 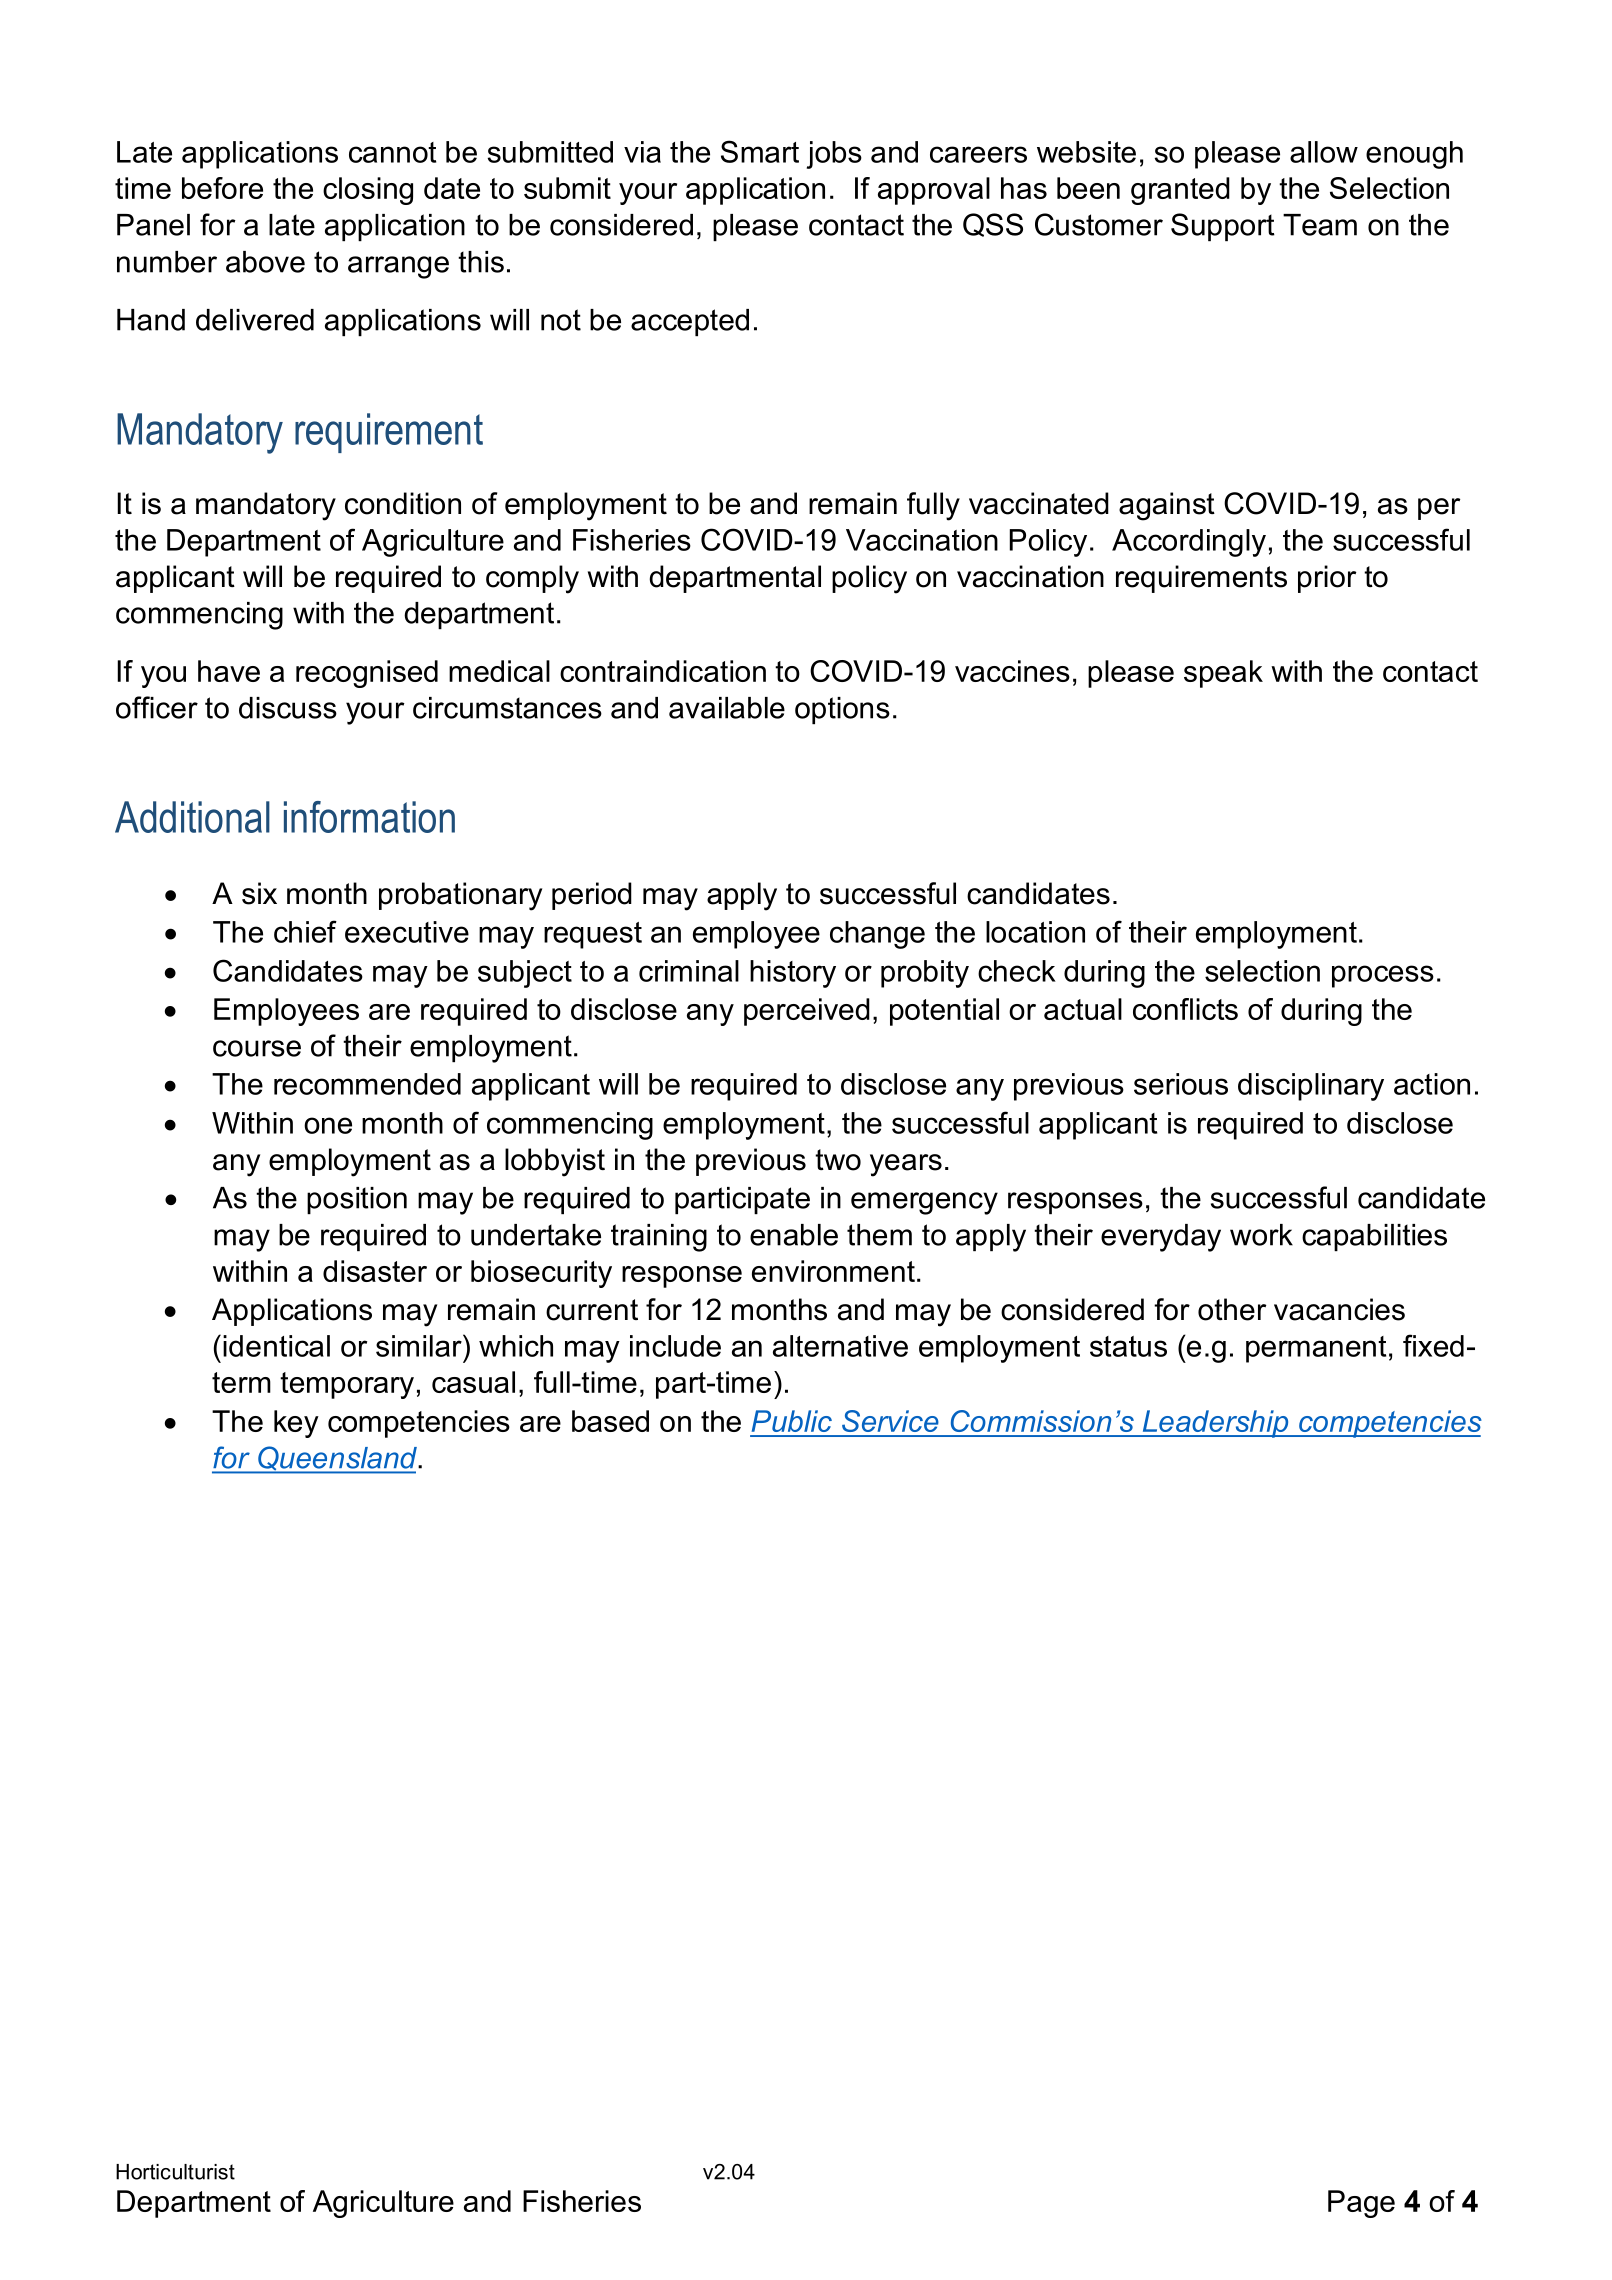 I want to click on two, so click(x=838, y=1160).
